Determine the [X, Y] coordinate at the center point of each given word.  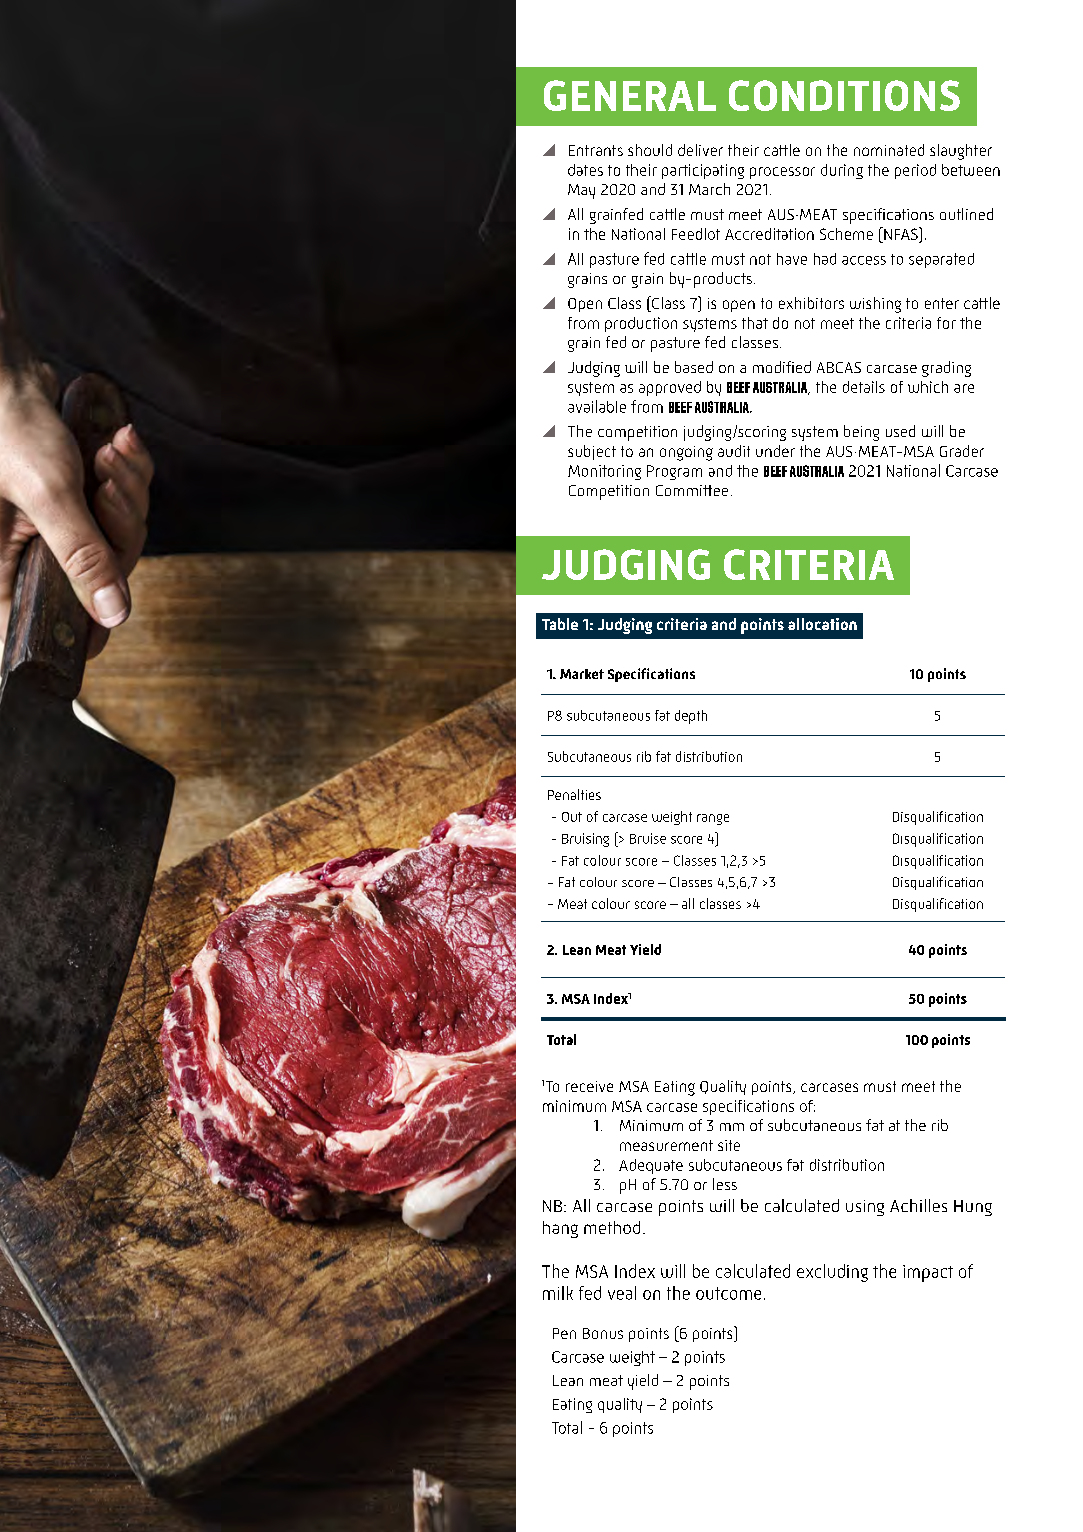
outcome [728, 1293]
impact [928, 1273]
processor [782, 173]
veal [622, 1293]
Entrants [596, 150]
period [915, 171]
